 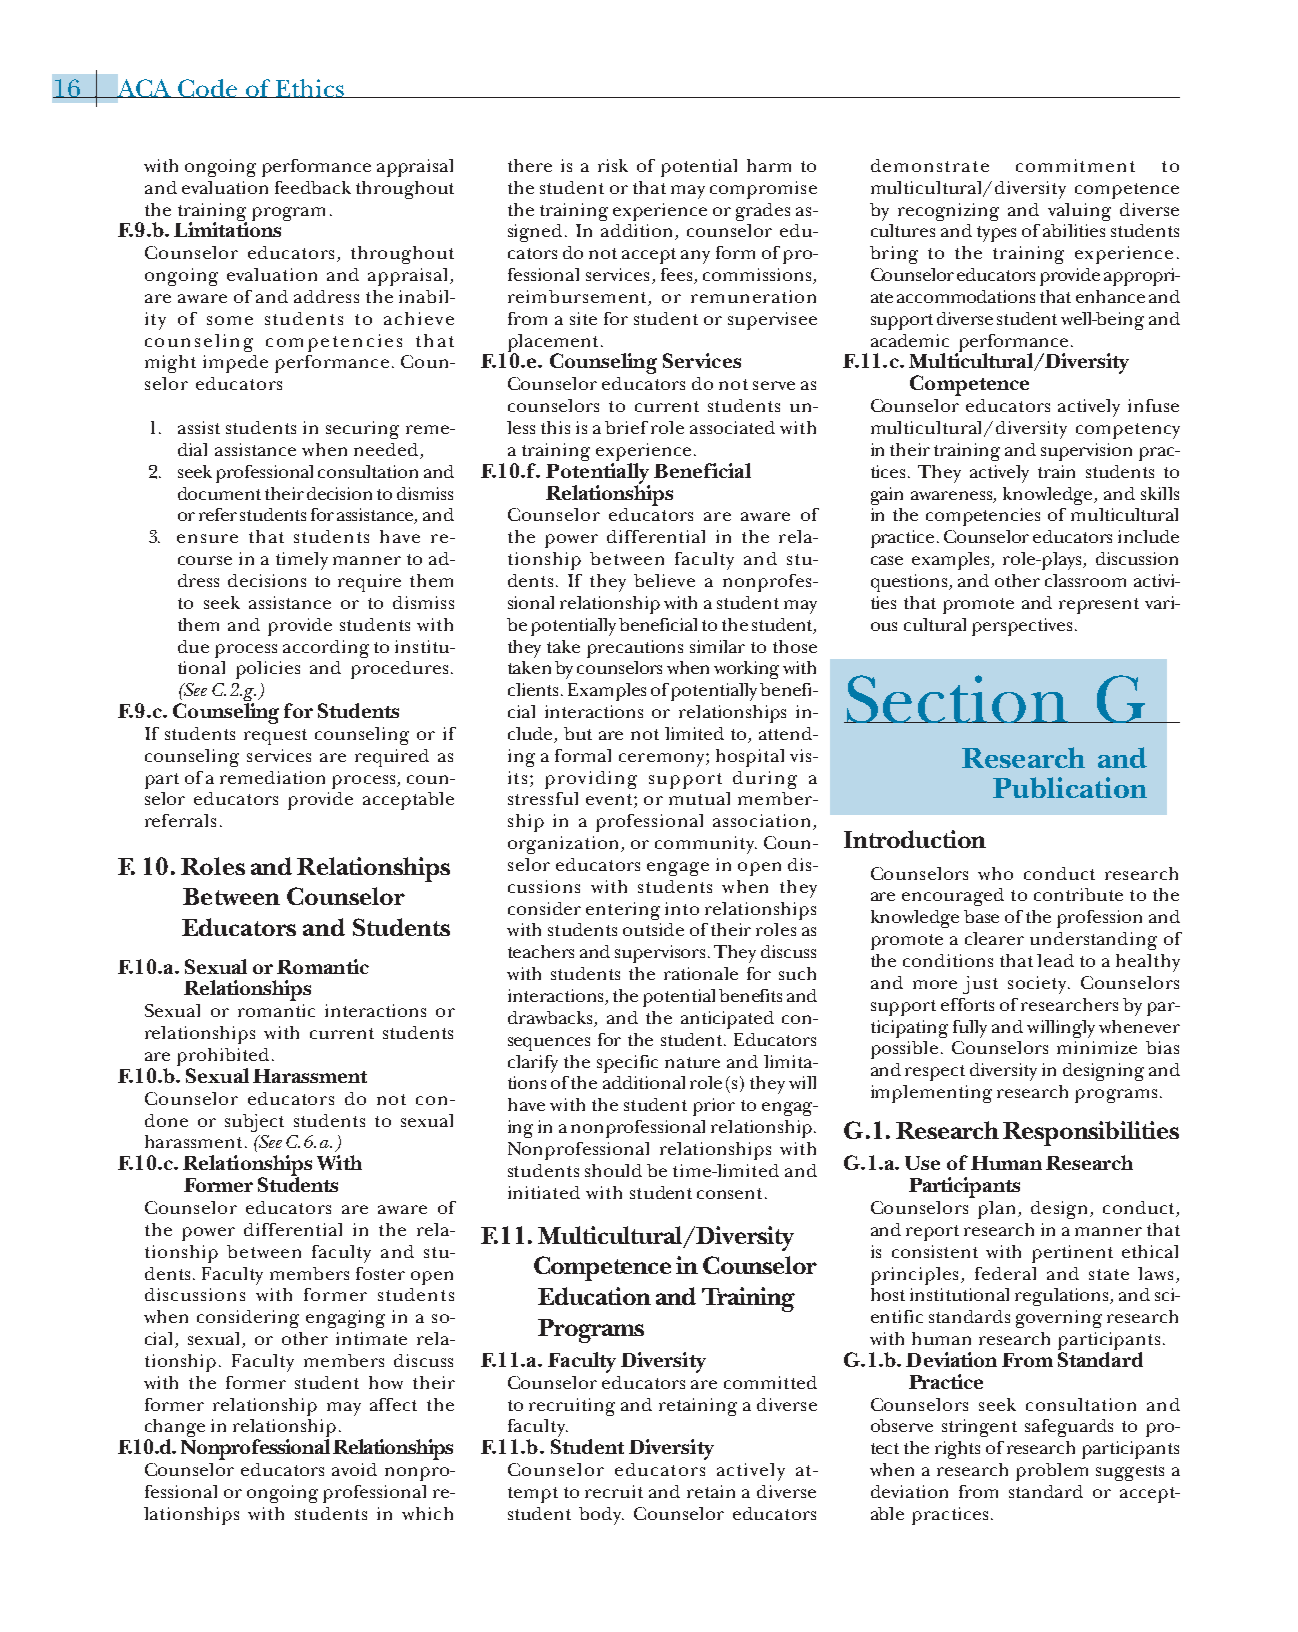 What do you see at coordinates (664, 580) in the screenshot?
I see `believe` at bounding box center [664, 580].
